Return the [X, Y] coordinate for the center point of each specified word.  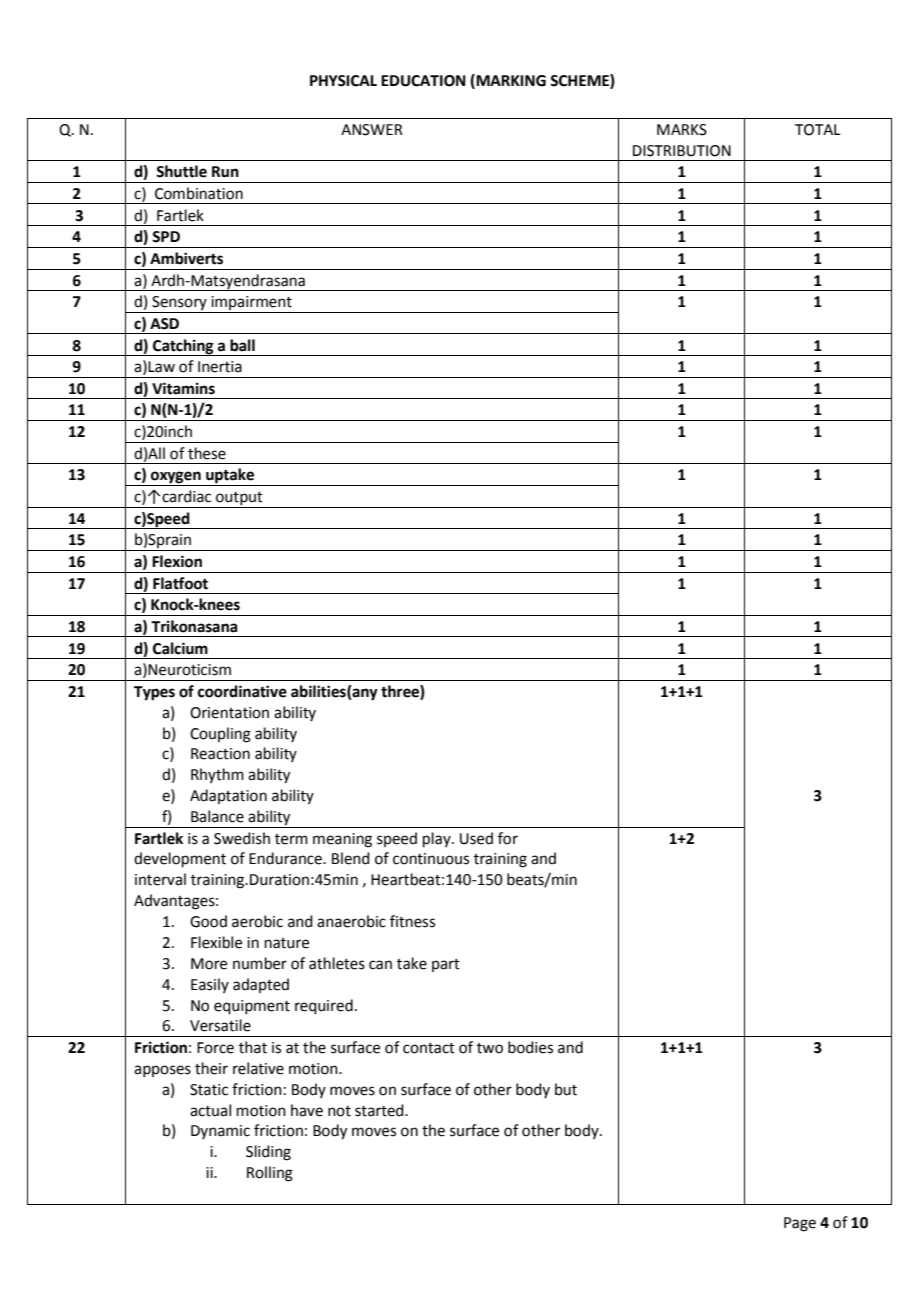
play [438, 839]
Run [225, 172]
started [380, 1110]
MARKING [511, 81]
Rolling [270, 1174]
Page [800, 1224]
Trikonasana [194, 626]
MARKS [682, 130]
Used [476, 838]
